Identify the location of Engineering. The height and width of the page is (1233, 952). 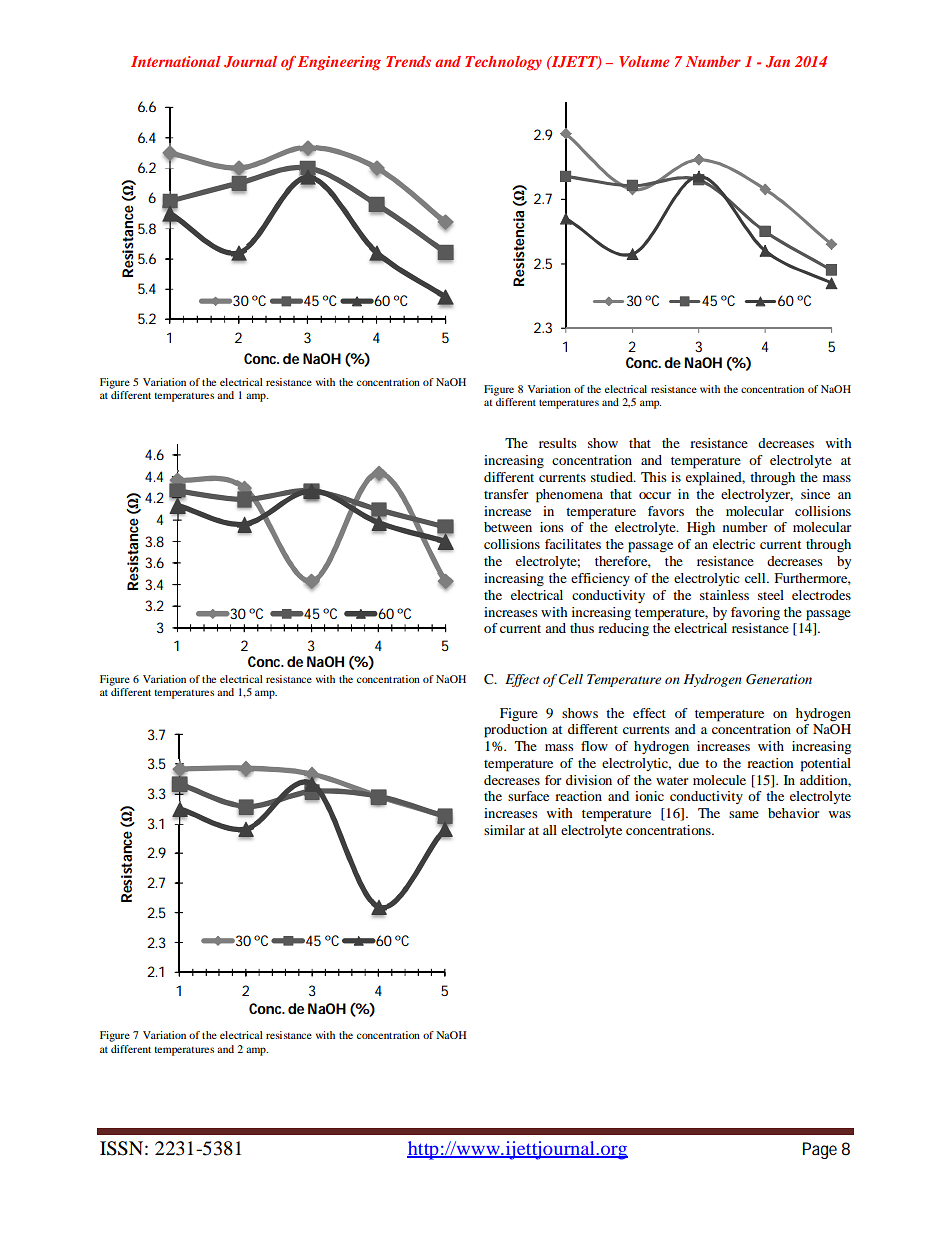
(339, 63).
